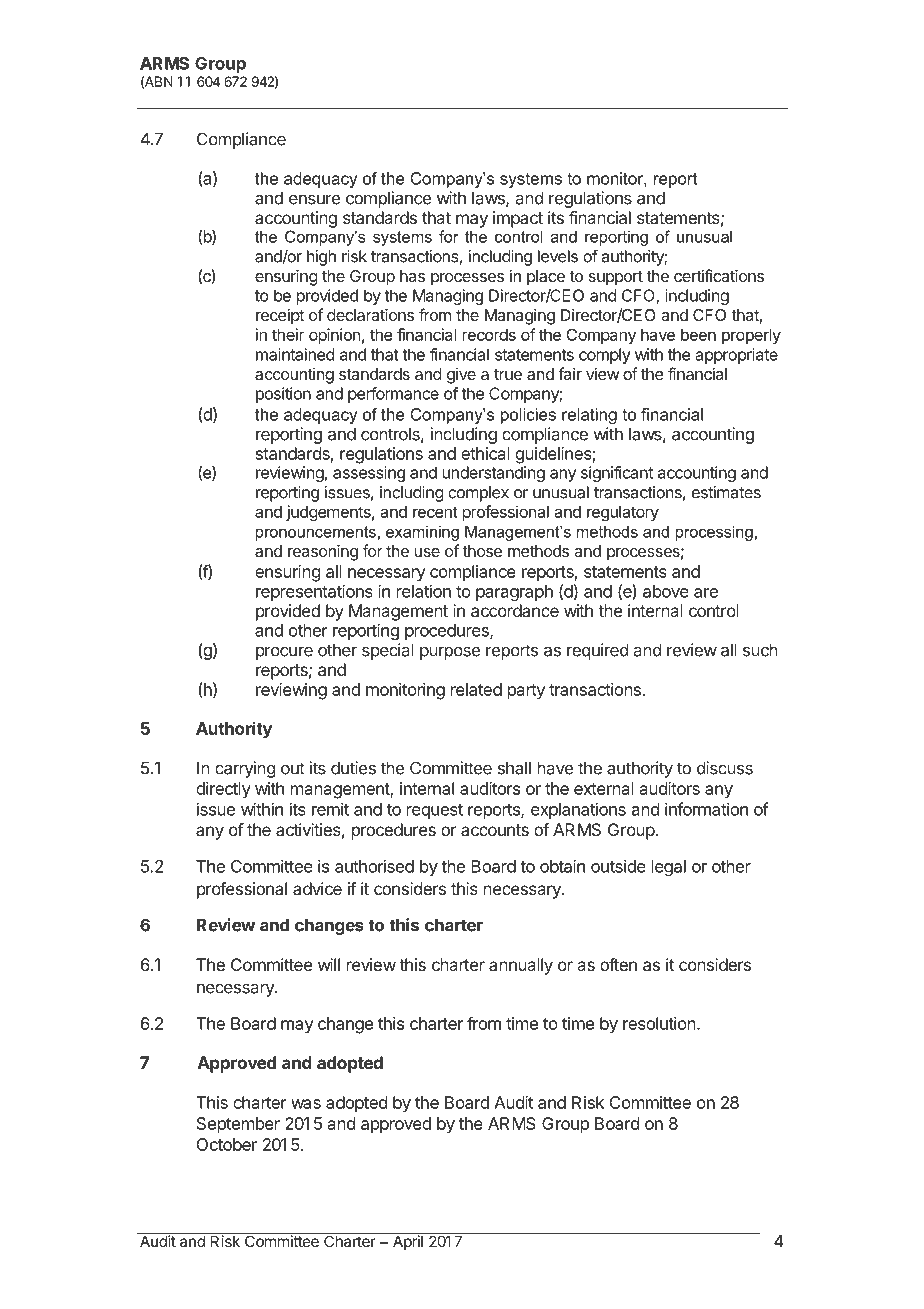  I want to click on ensure, so click(314, 199).
